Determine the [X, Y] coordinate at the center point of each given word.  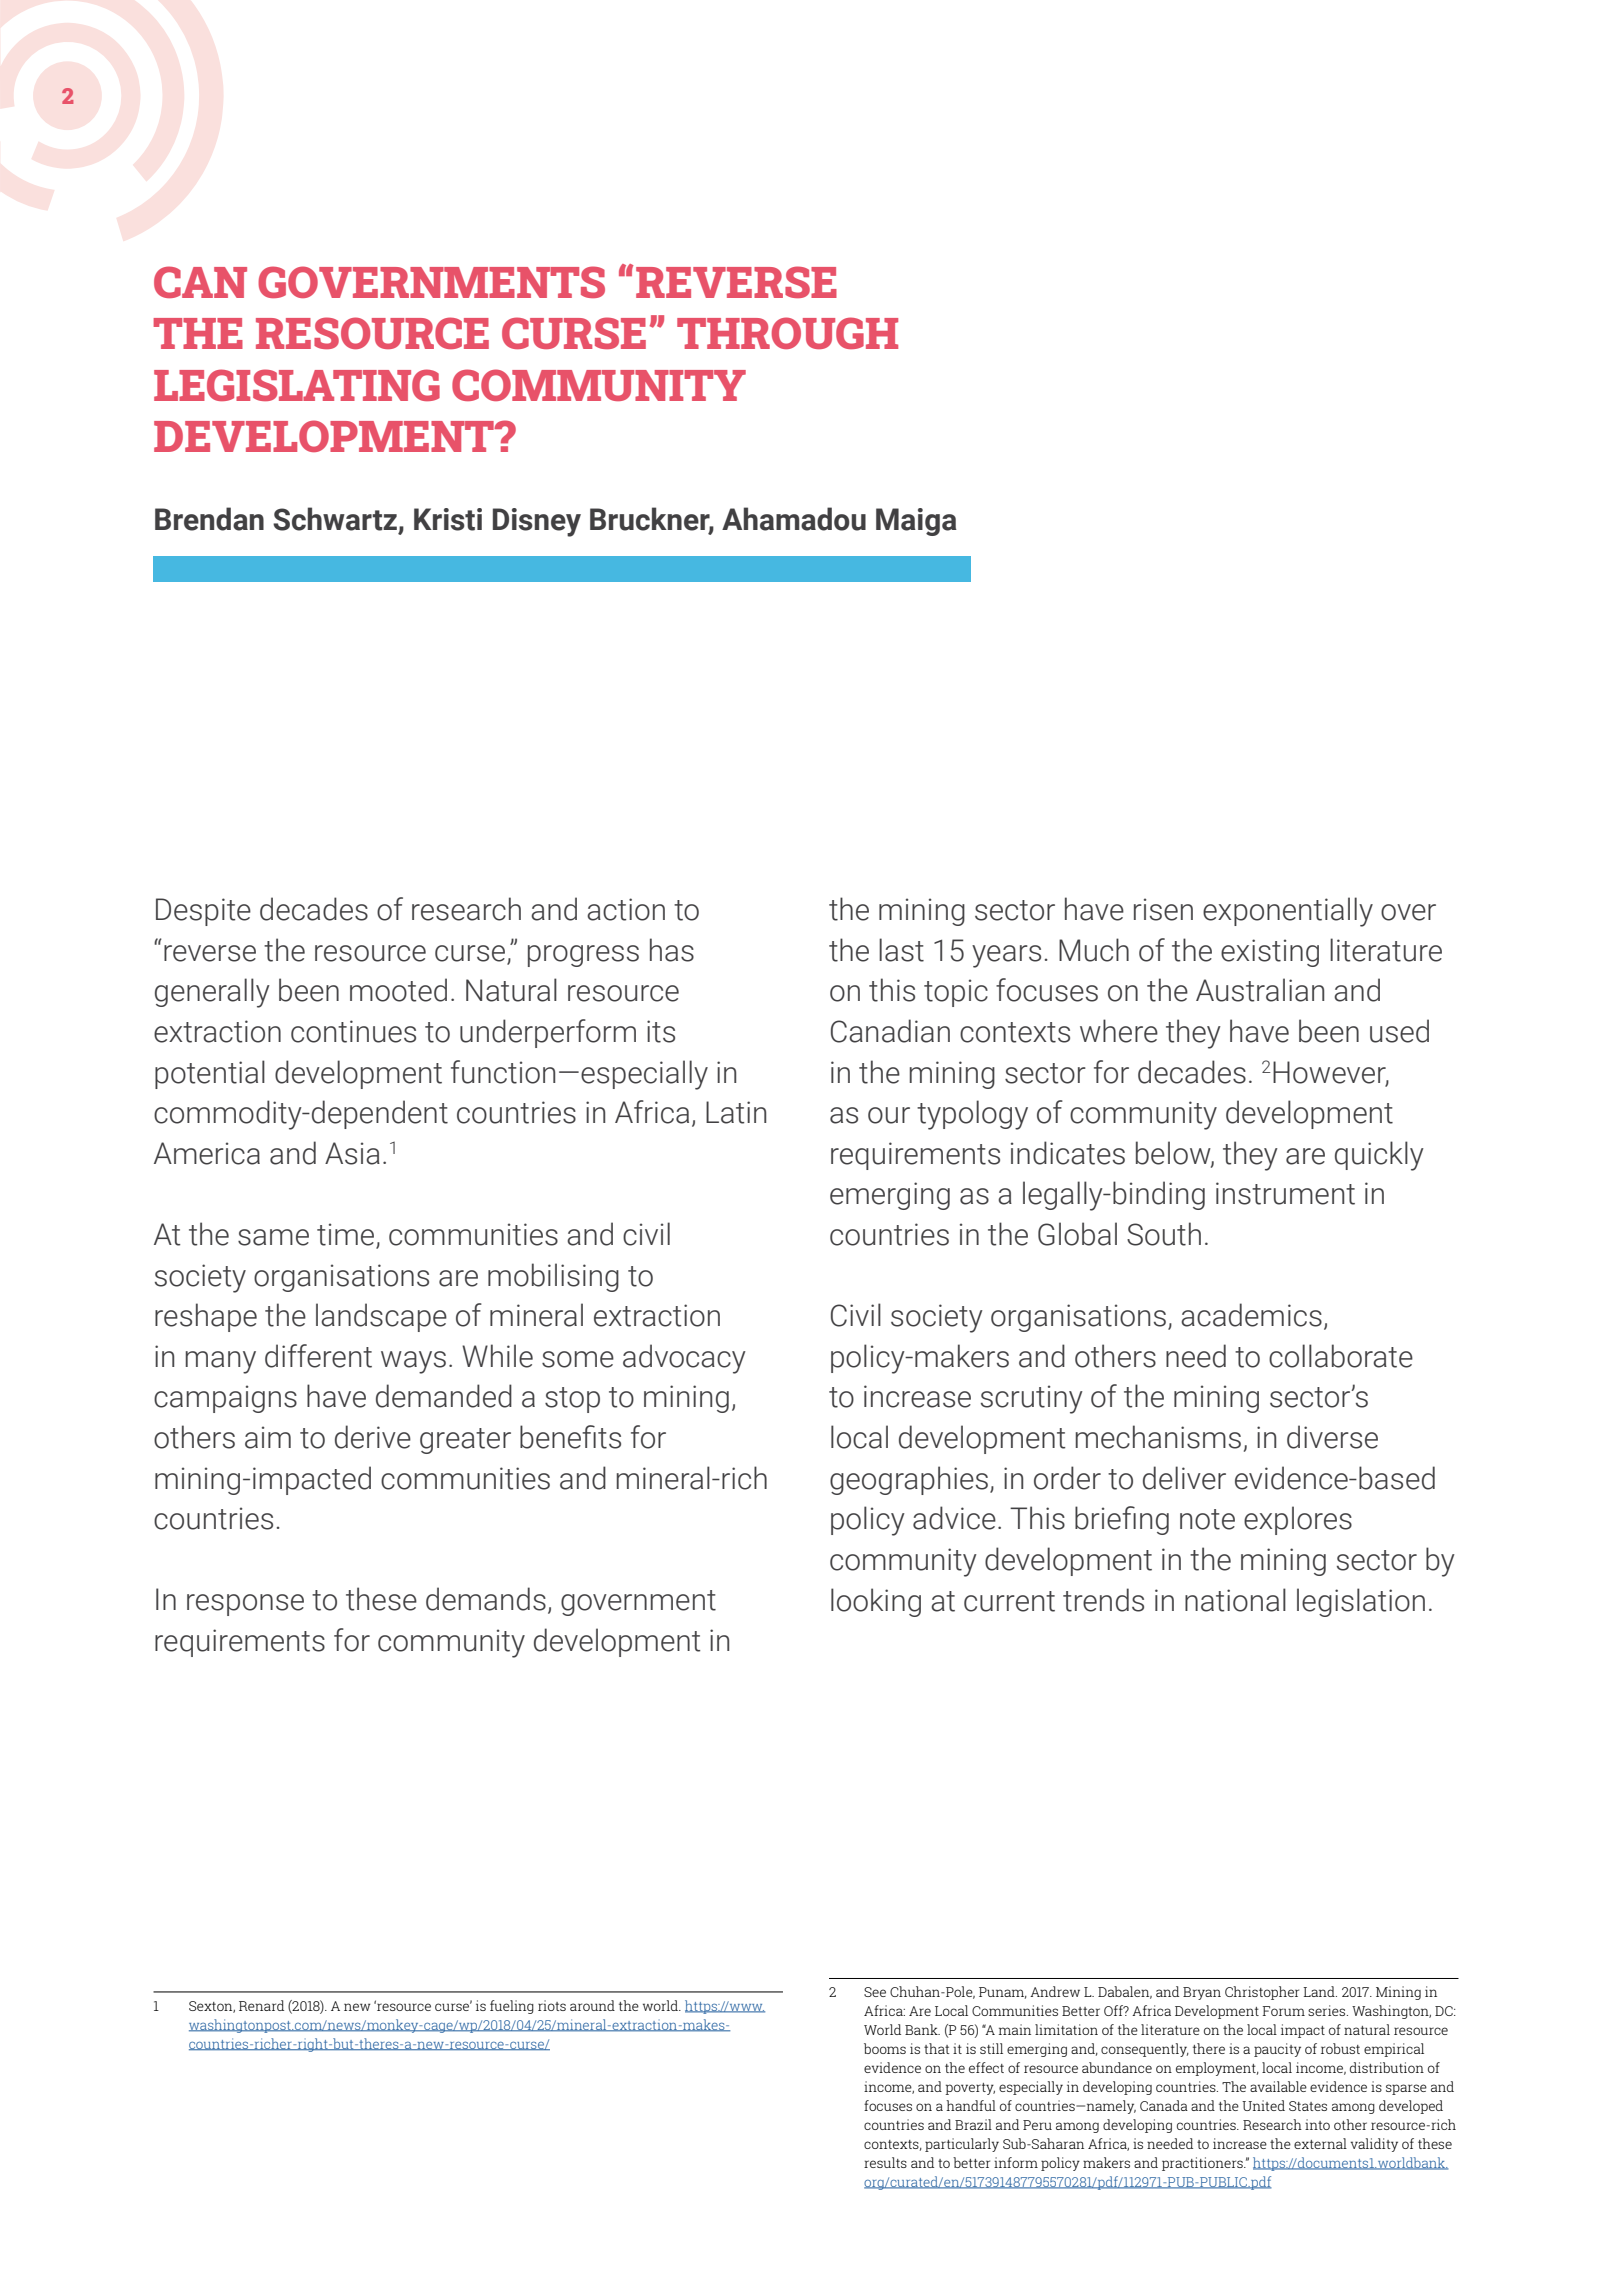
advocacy [684, 1359]
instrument [1285, 1193]
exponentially [1288, 912]
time [347, 1235]
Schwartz [335, 519]
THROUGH [787, 333]
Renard [261, 2005]
